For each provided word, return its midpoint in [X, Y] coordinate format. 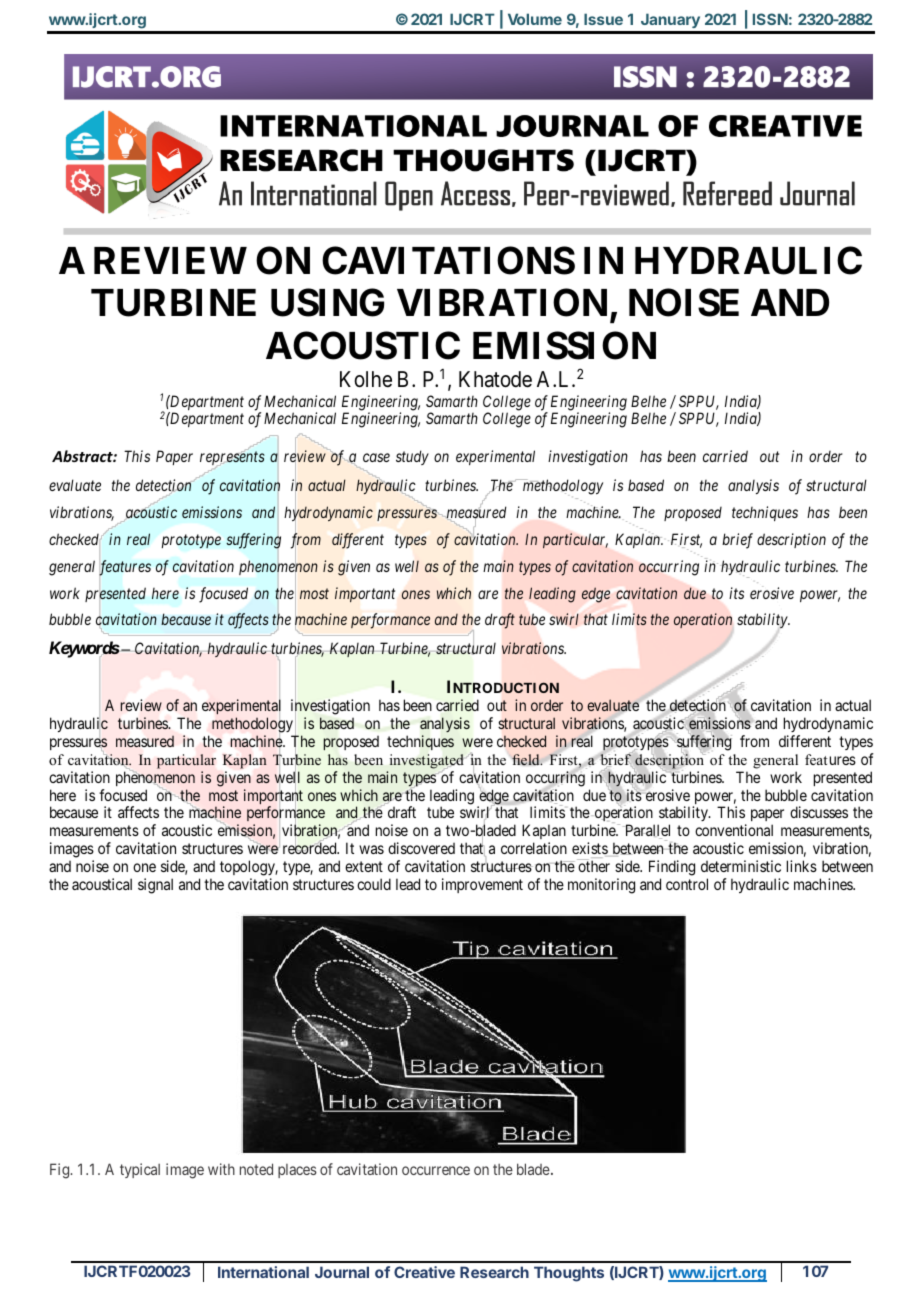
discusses [819, 812]
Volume [535, 19]
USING [327, 302]
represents [232, 459]
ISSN [770, 19]
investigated [427, 761]
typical [140, 1170]
